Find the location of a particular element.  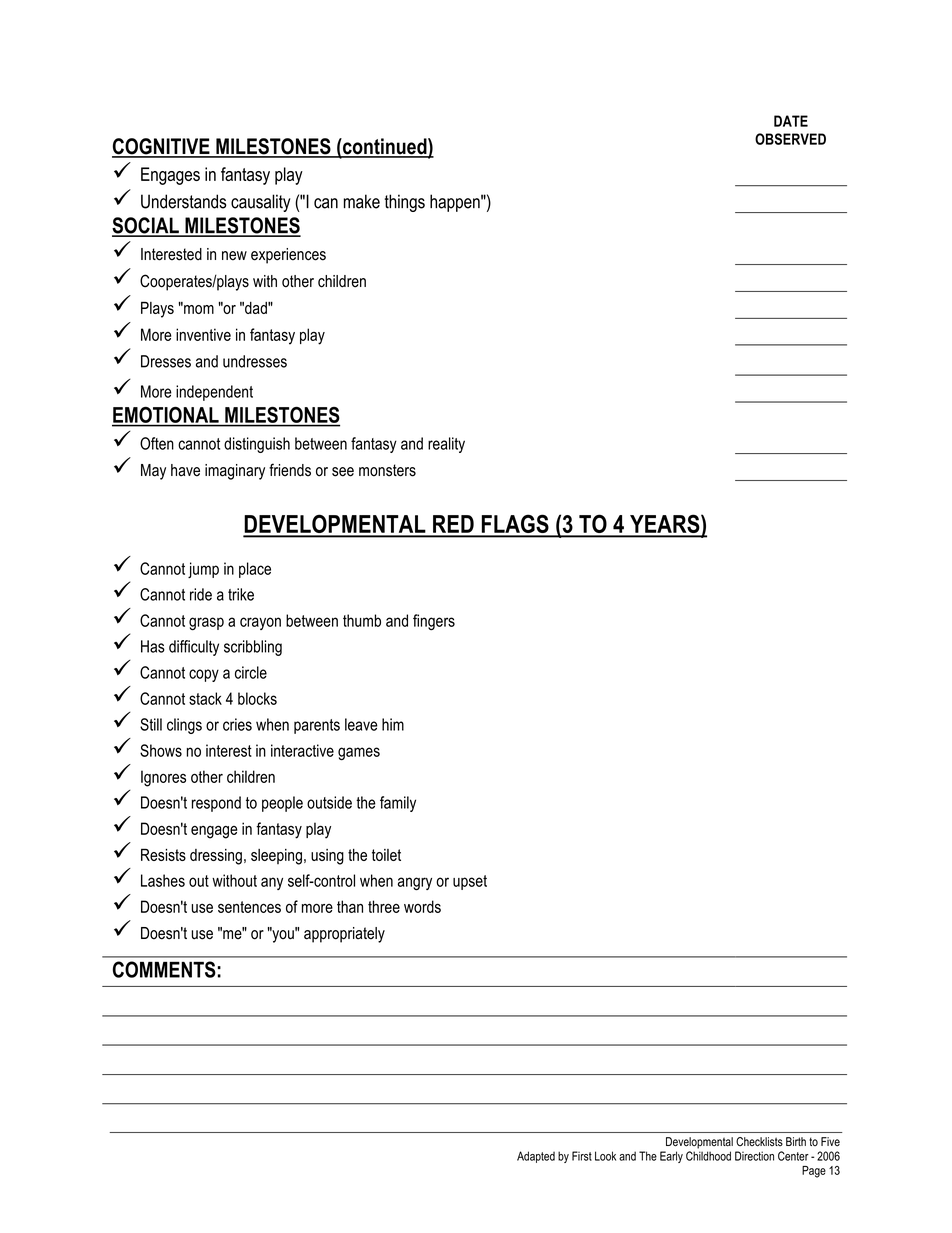

FLAGS is located at coordinates (515, 525).
